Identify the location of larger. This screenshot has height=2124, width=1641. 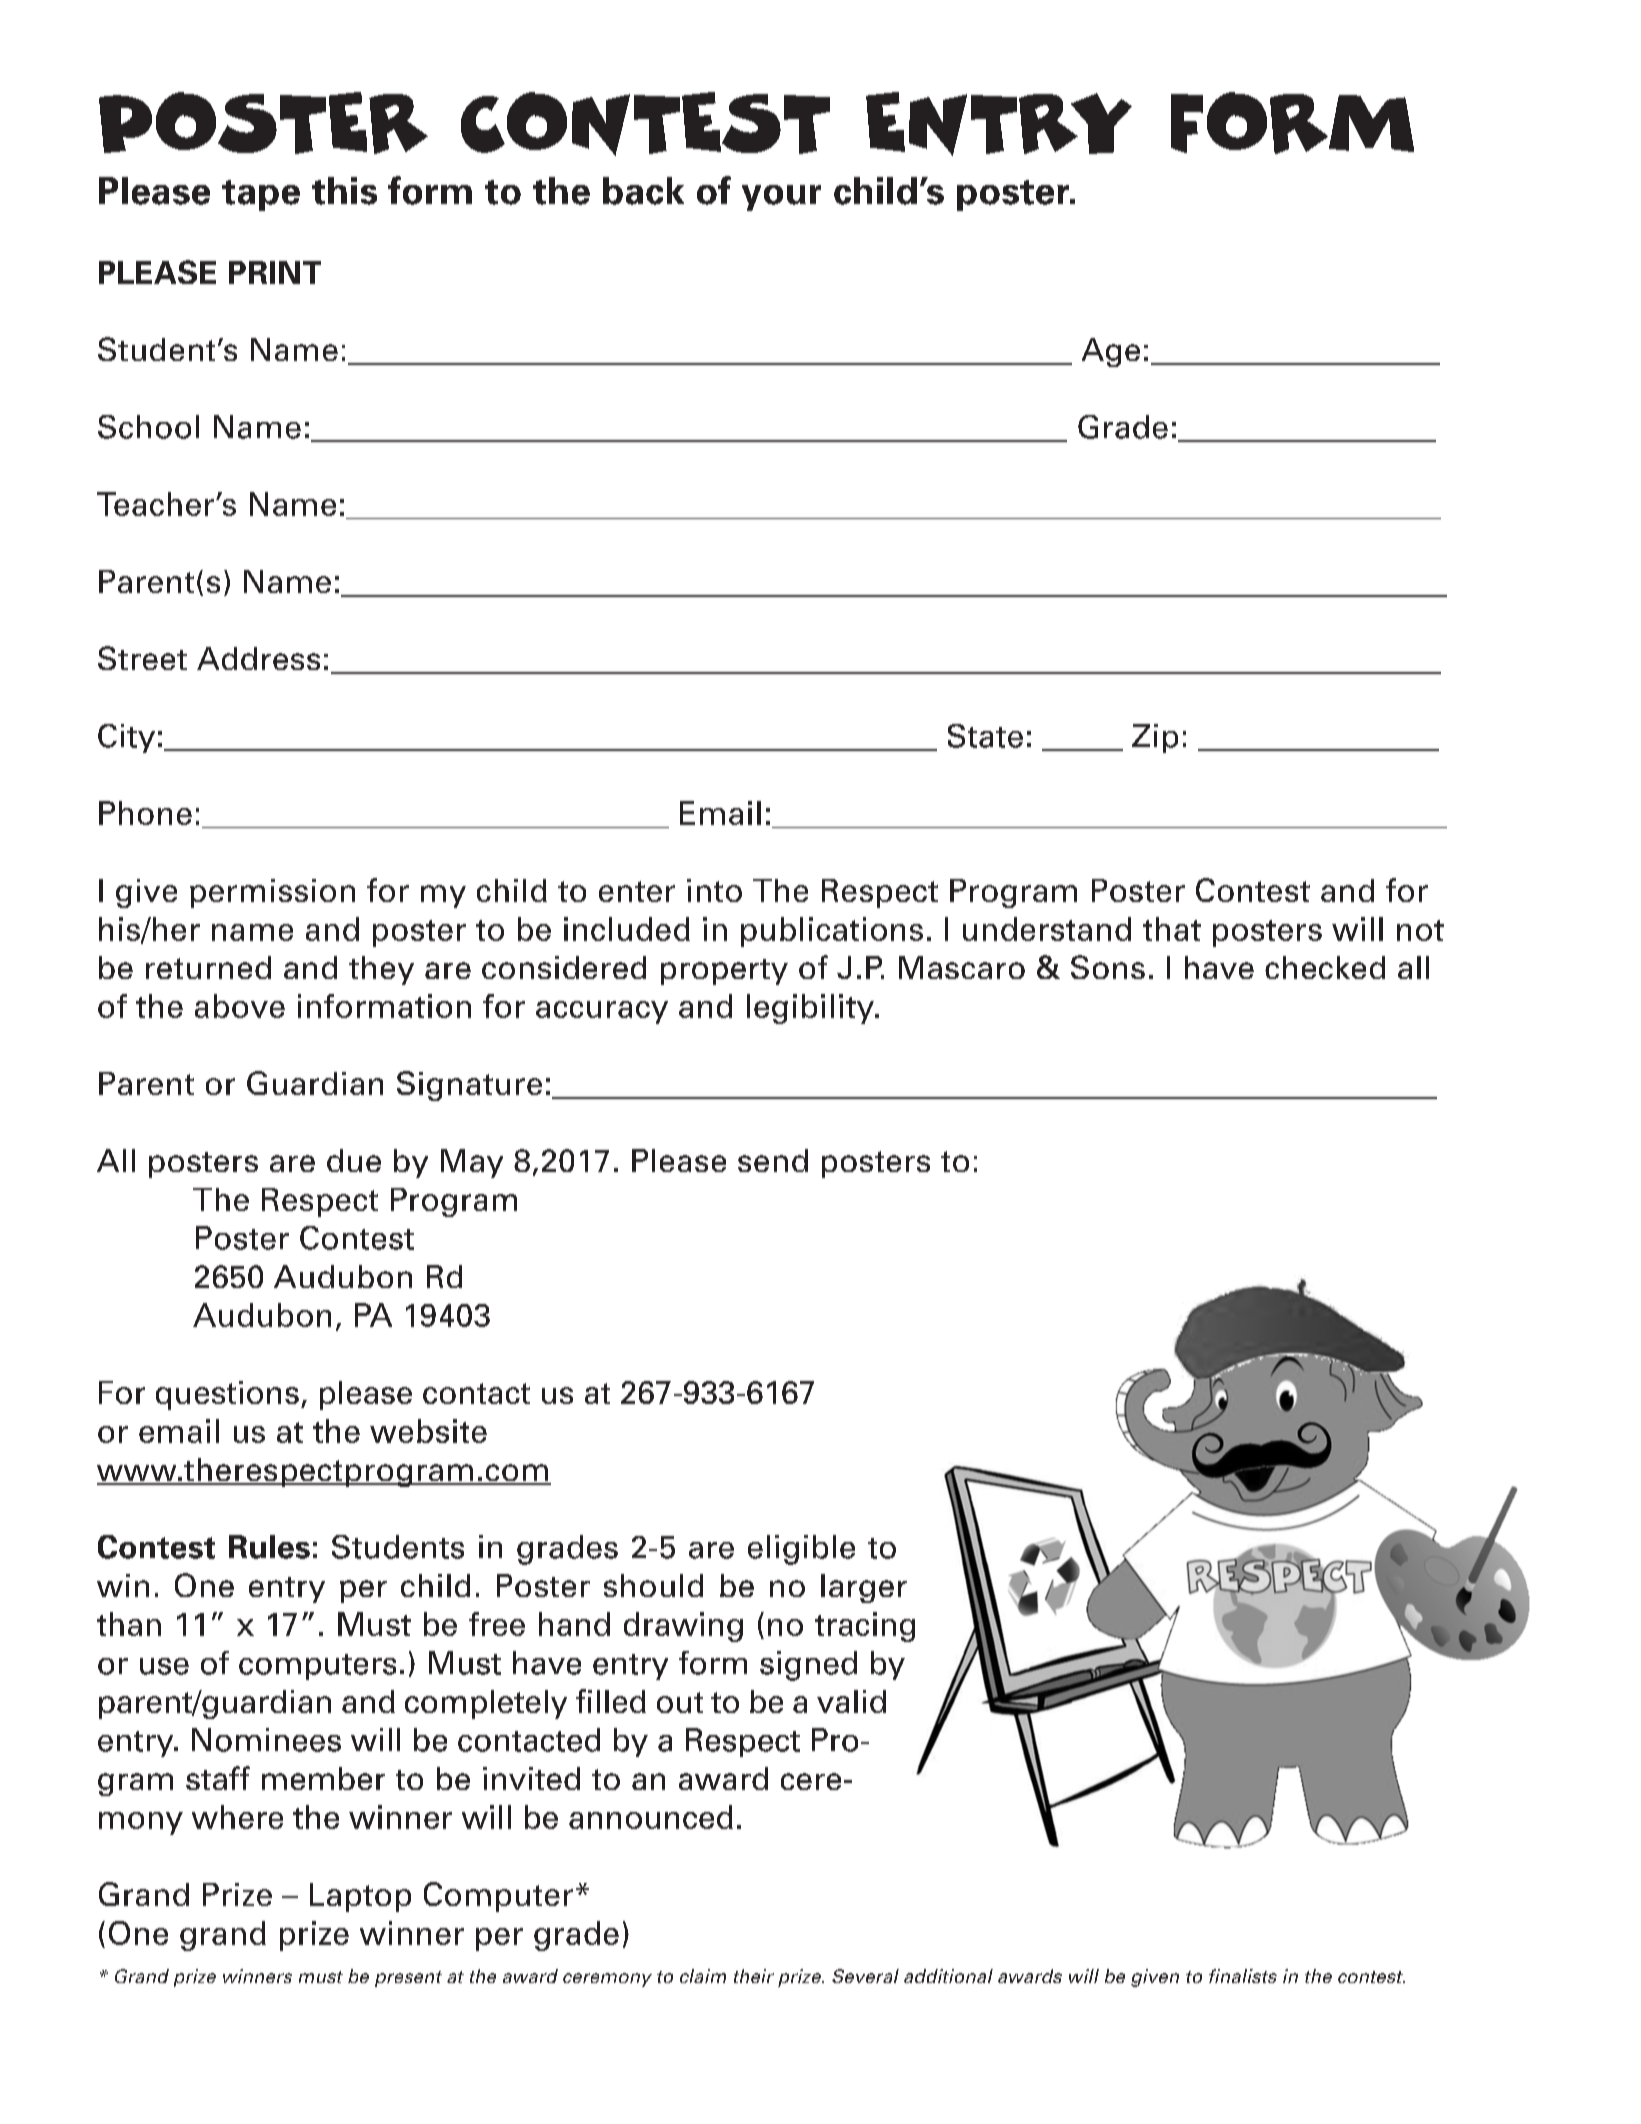
(864, 1588).
